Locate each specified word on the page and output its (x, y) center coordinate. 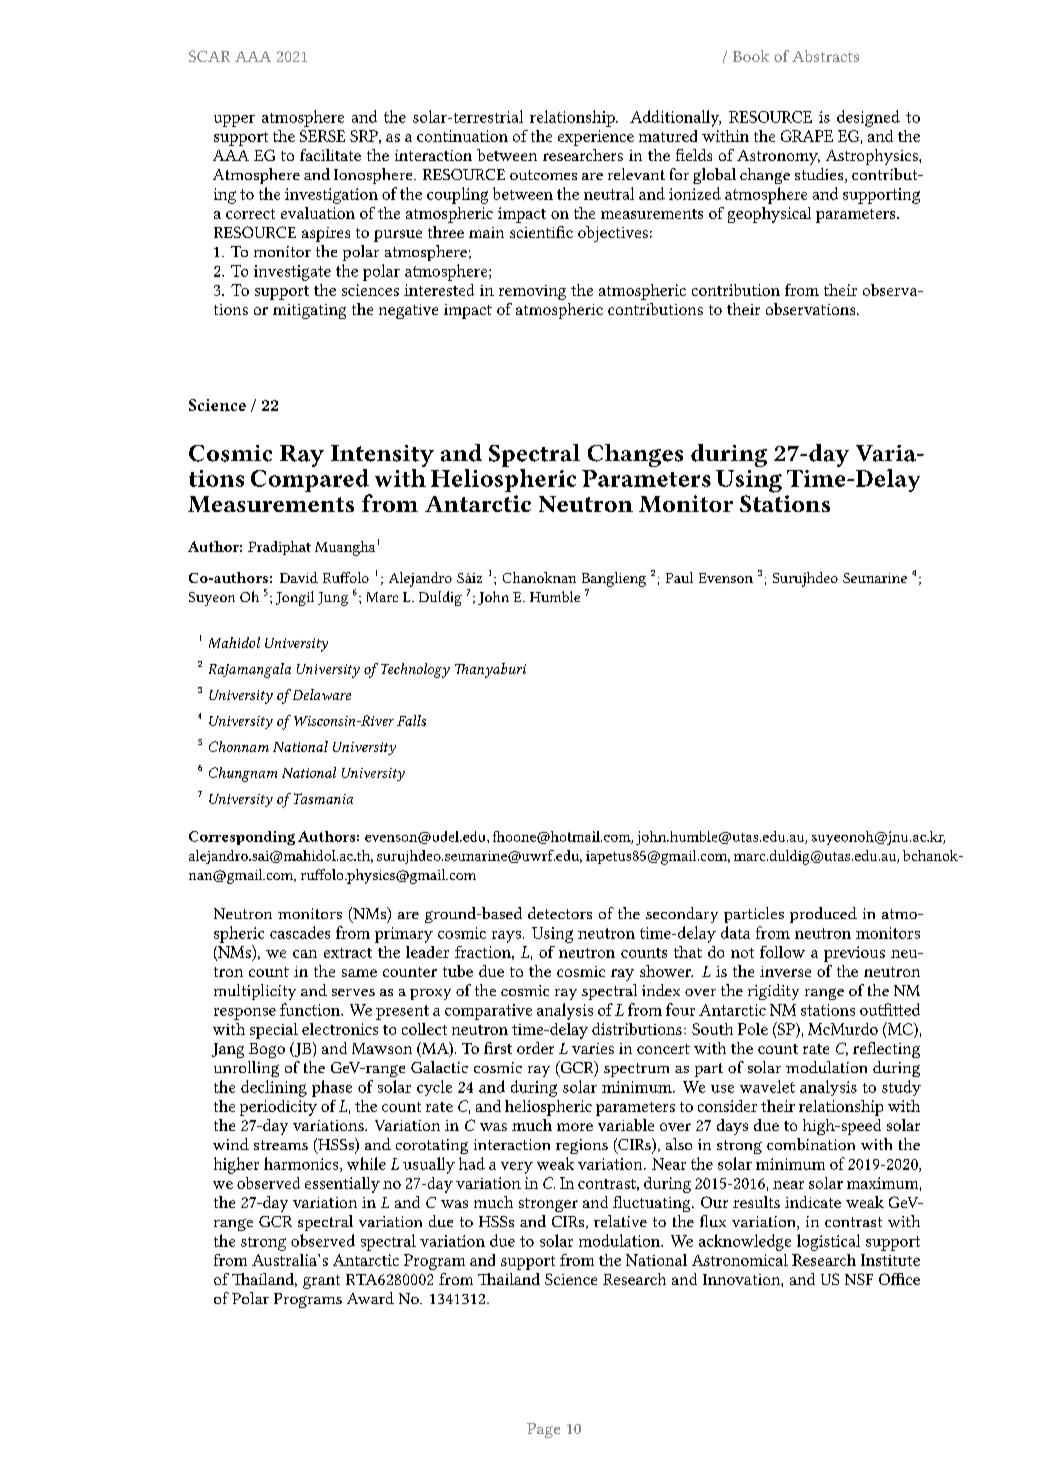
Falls (411, 720)
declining (274, 1088)
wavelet (767, 1086)
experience (596, 138)
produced (823, 915)
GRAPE (807, 136)
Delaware (320, 694)
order (535, 1048)
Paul (679, 577)
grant (321, 1282)
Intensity (382, 457)
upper (234, 121)
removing (532, 292)
